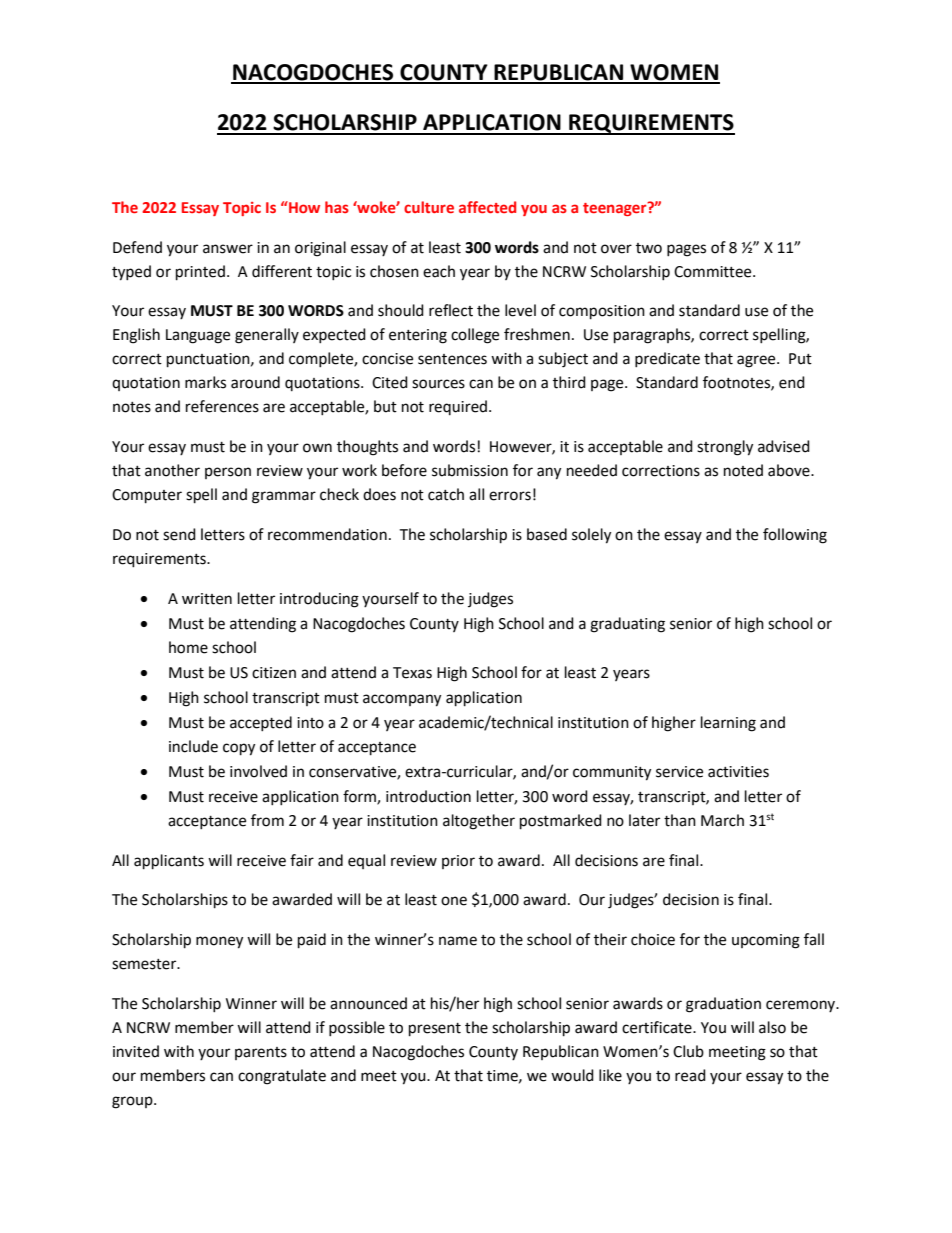 The width and height of the image is (952, 1233). Describe the element at coordinates (458, 862) in the image. I see `prior` at that location.
